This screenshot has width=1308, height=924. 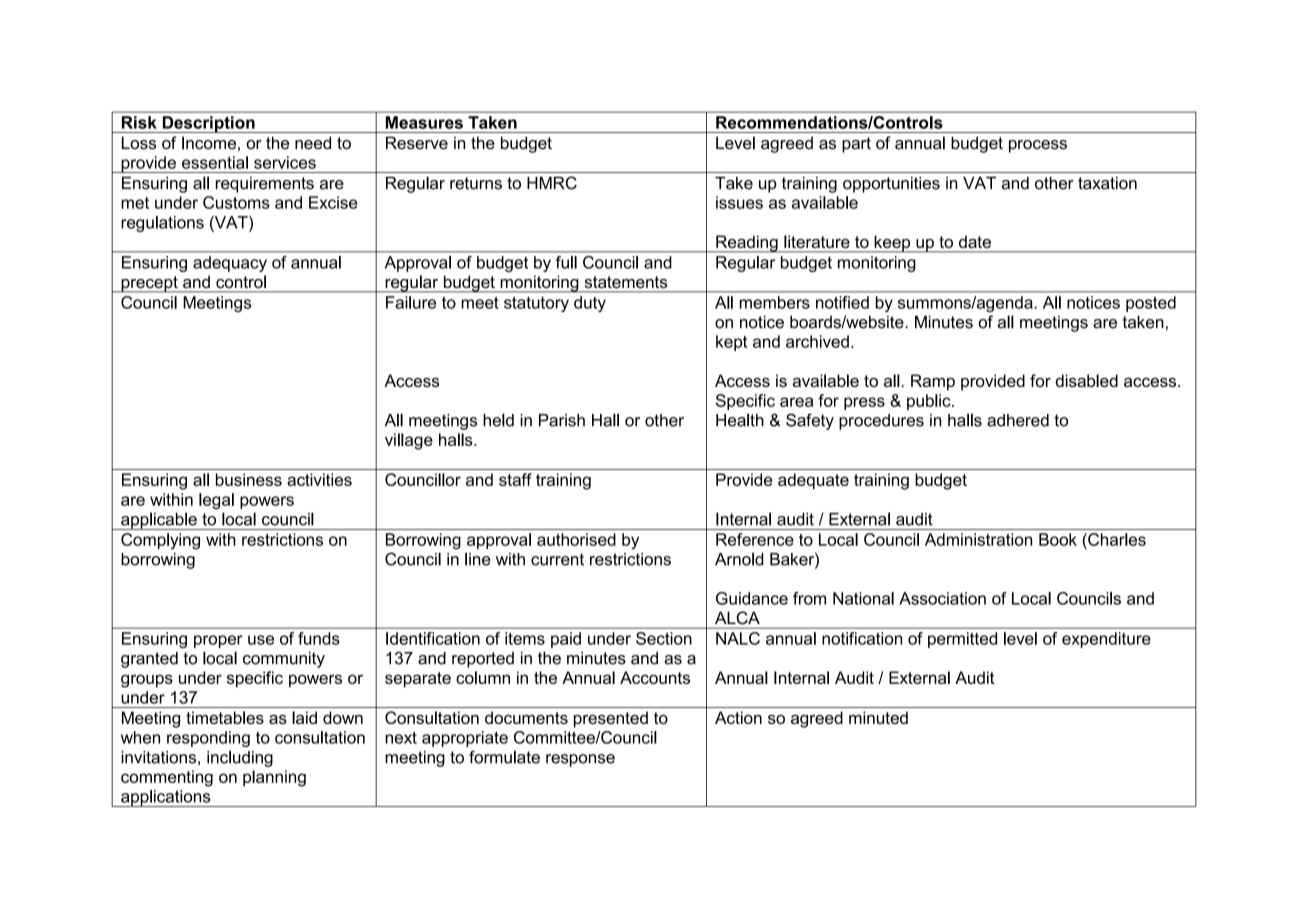 I want to click on Administration, so click(x=978, y=539).
